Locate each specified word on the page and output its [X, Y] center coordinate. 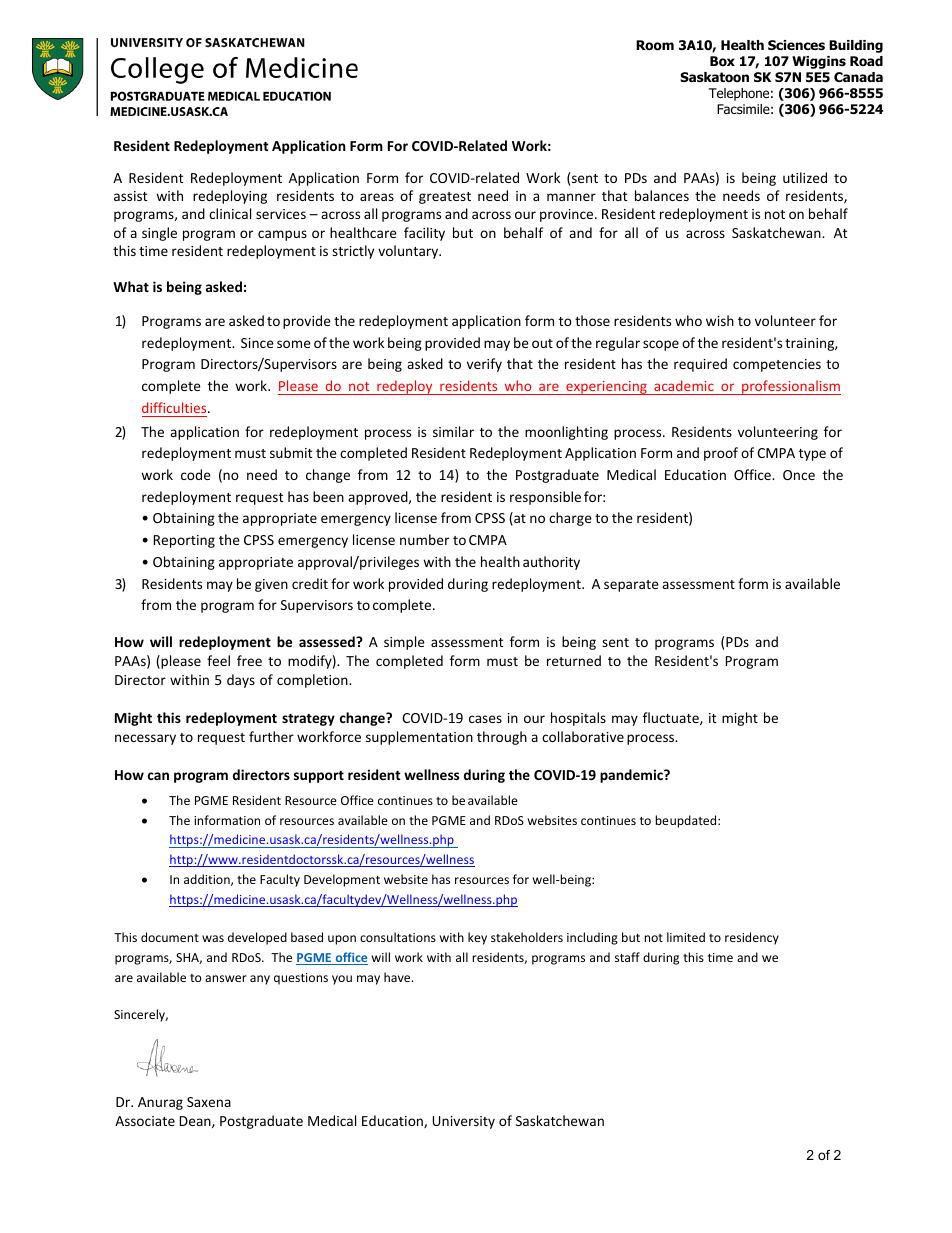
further [271, 736]
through [502, 738]
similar [453, 431]
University [463, 1122]
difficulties [175, 407]
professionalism [790, 387]
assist [130, 196]
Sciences [796, 45]
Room [655, 45]
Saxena [209, 1102]
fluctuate [672, 718]
